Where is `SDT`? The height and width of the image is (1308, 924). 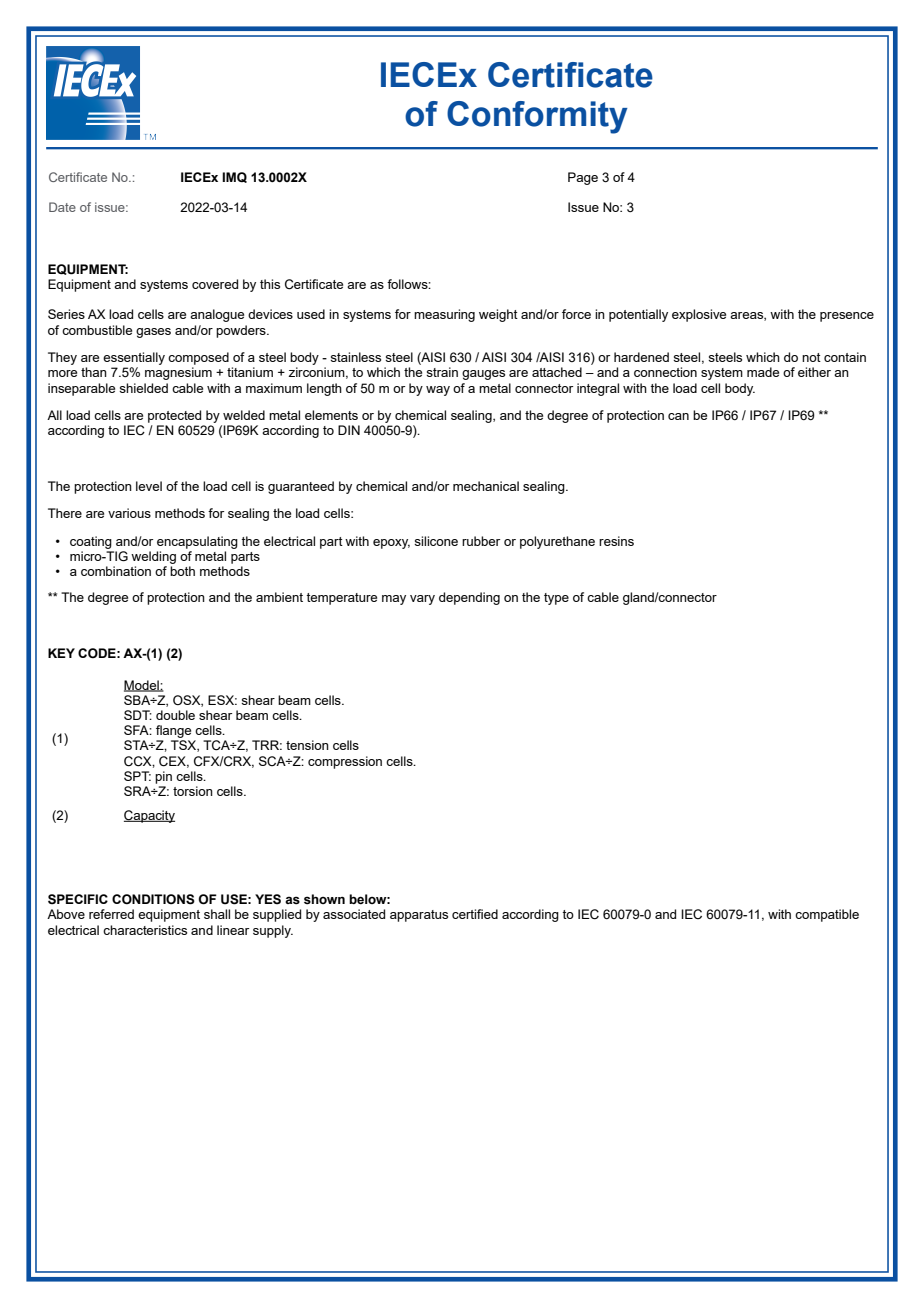
SDT is located at coordinates (138, 715).
